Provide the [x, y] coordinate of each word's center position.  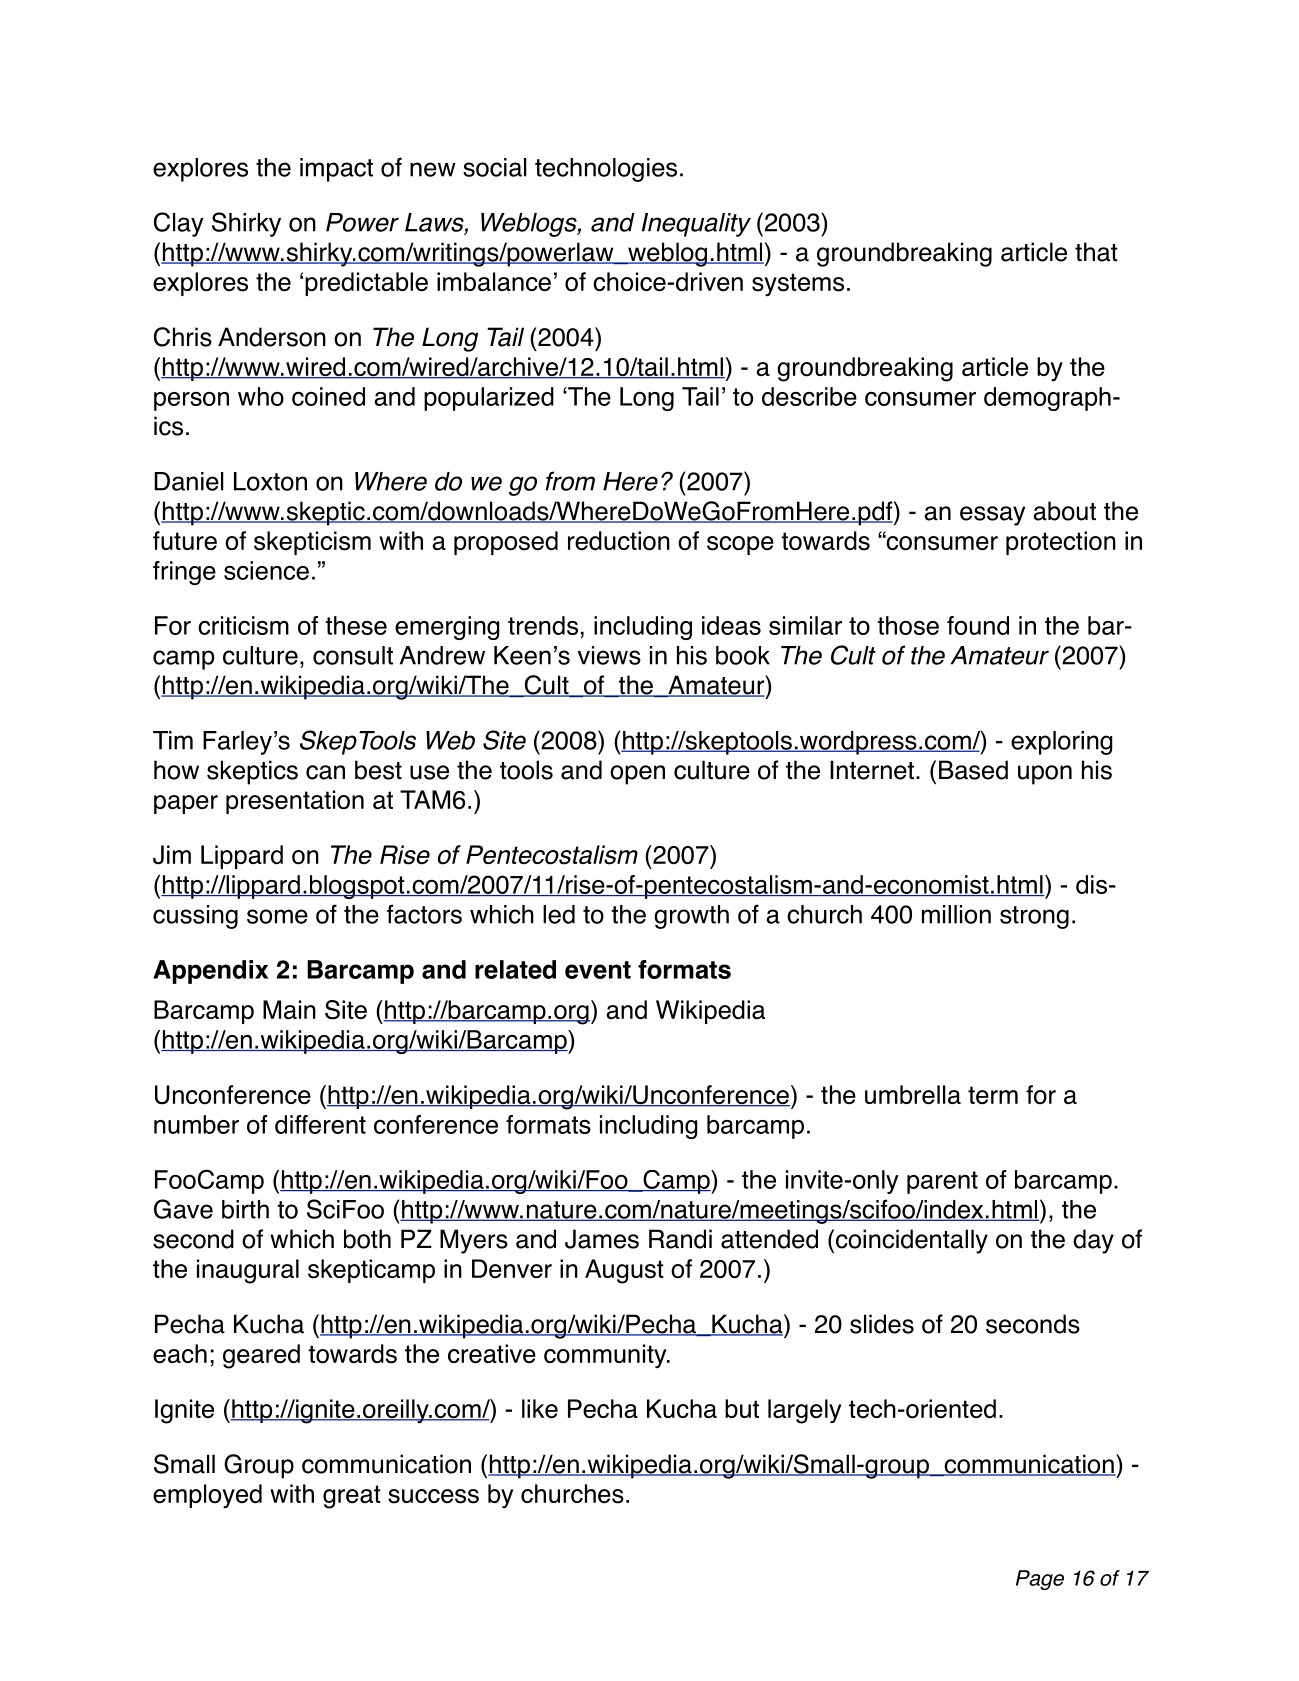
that [1096, 252]
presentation [295, 802]
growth [691, 917]
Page [1040, 1580]
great [352, 1497]
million [956, 914]
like [540, 1409]
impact [336, 170]
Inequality [696, 225]
